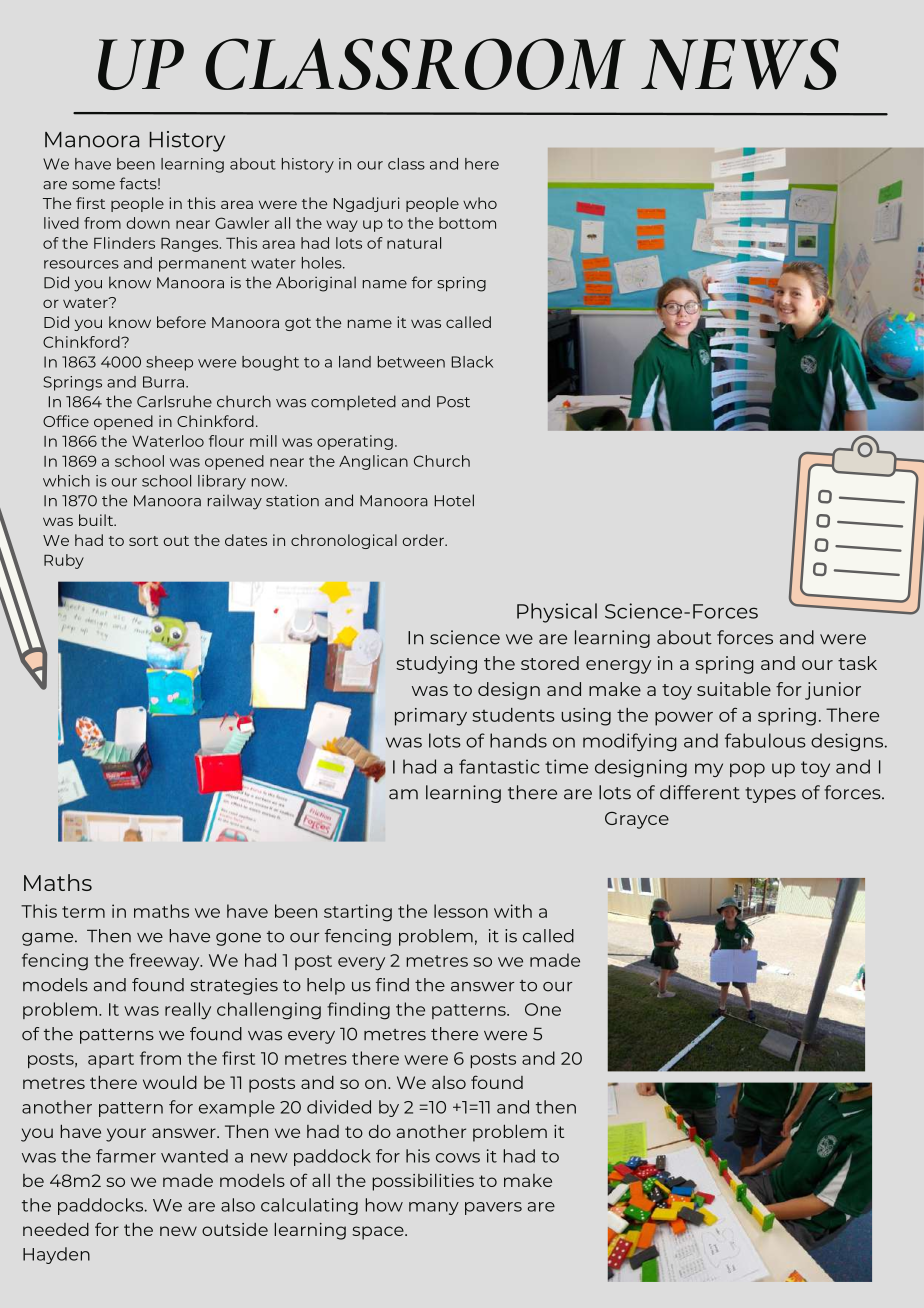 This image has height=1308, width=924. What do you see at coordinates (480, 203) in the image?
I see `who` at bounding box center [480, 203].
